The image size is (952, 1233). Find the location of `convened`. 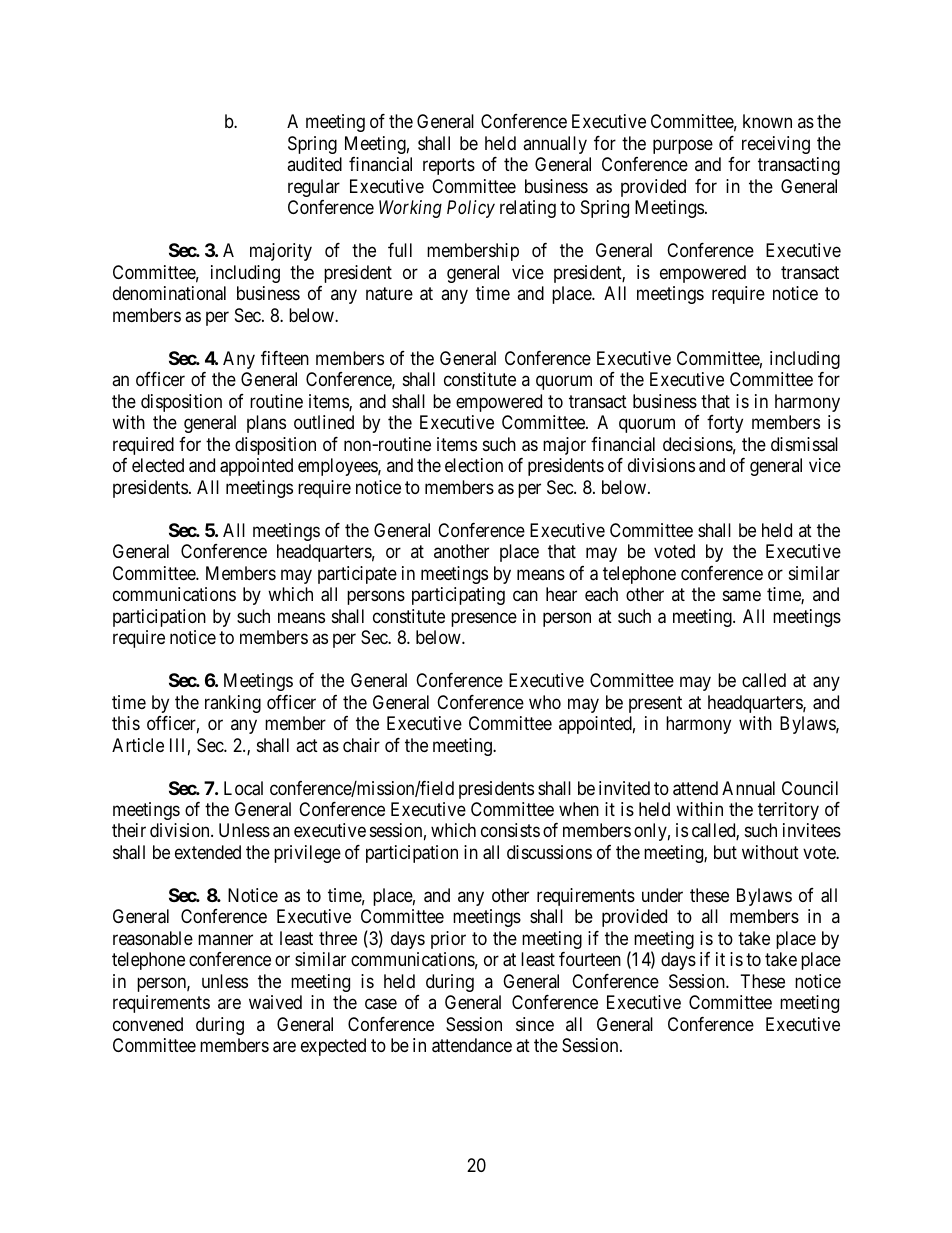

convened is located at coordinates (148, 1024).
